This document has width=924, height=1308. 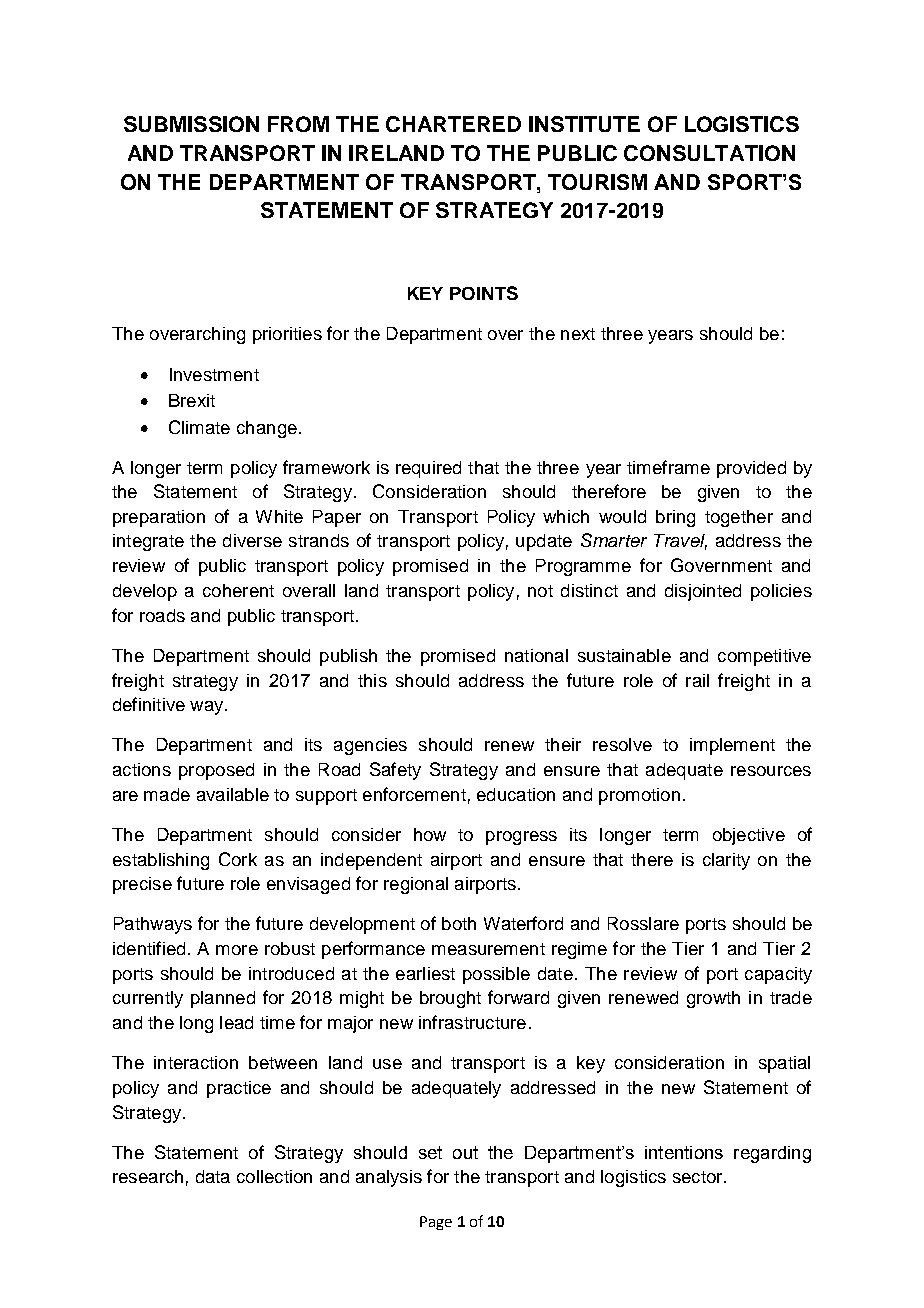 What do you see at coordinates (453, 124) in the document?
I see `CHARTERED` at bounding box center [453, 124].
